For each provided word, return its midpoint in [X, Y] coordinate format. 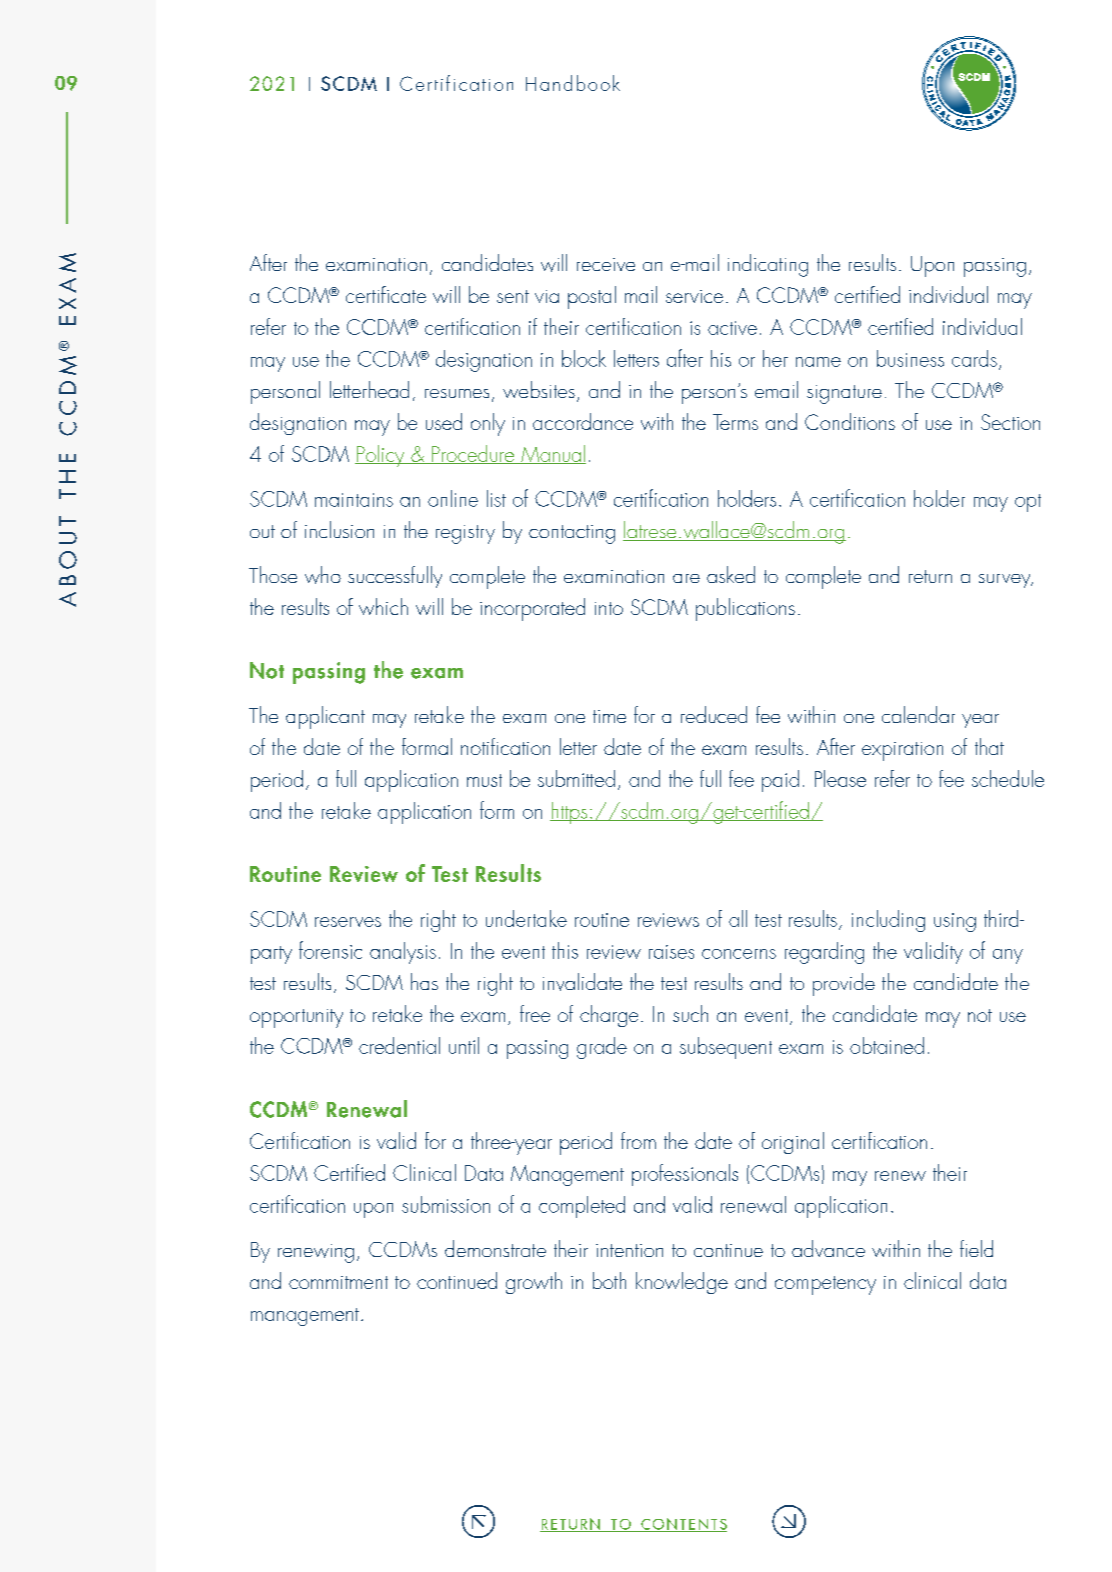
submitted [576, 778]
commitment [338, 1282]
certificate [386, 294]
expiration [902, 751]
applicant [325, 717]
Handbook [573, 83]
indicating [768, 265]
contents [683, 1525]
